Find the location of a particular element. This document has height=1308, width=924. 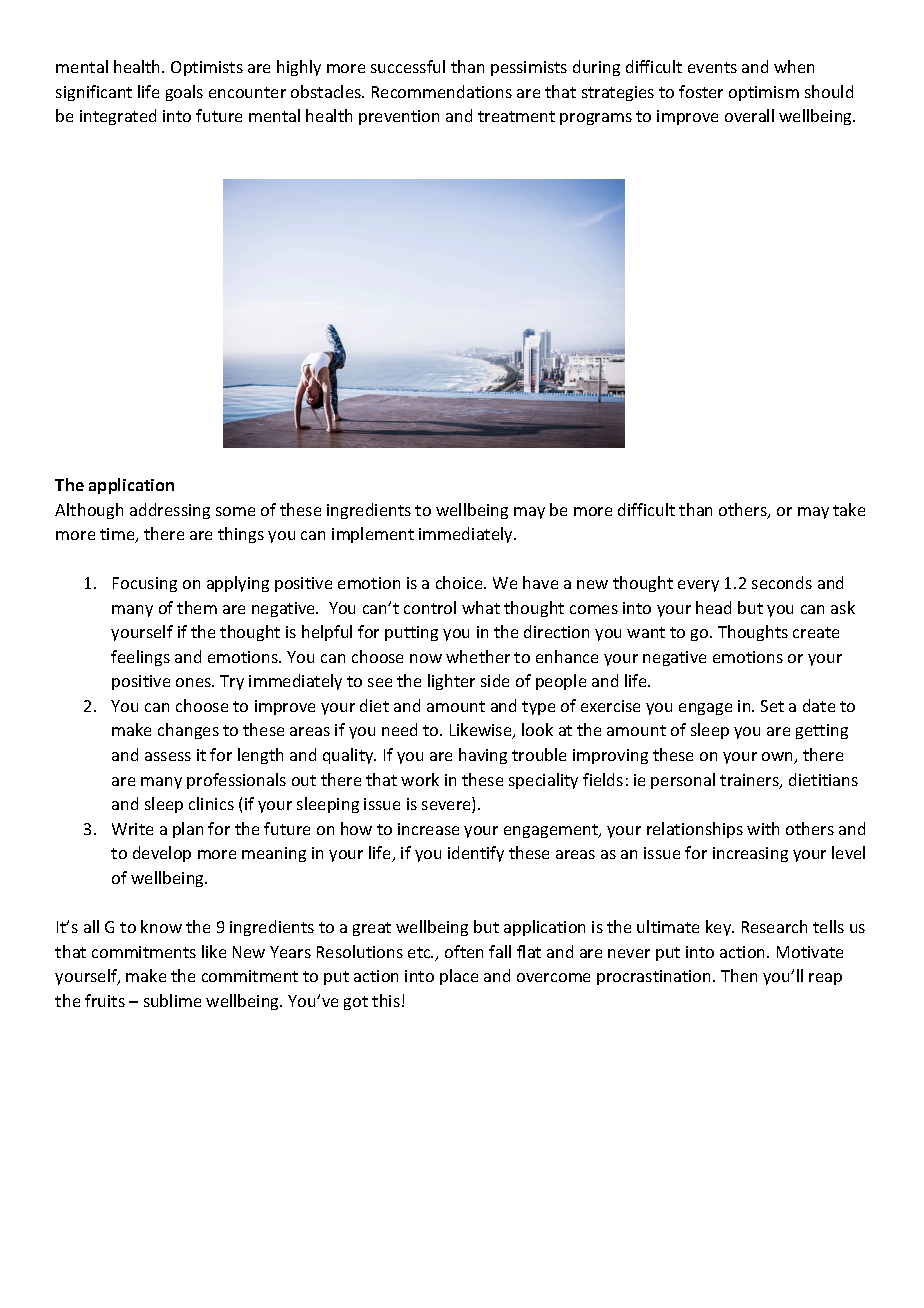

clinics is located at coordinates (211, 803).
